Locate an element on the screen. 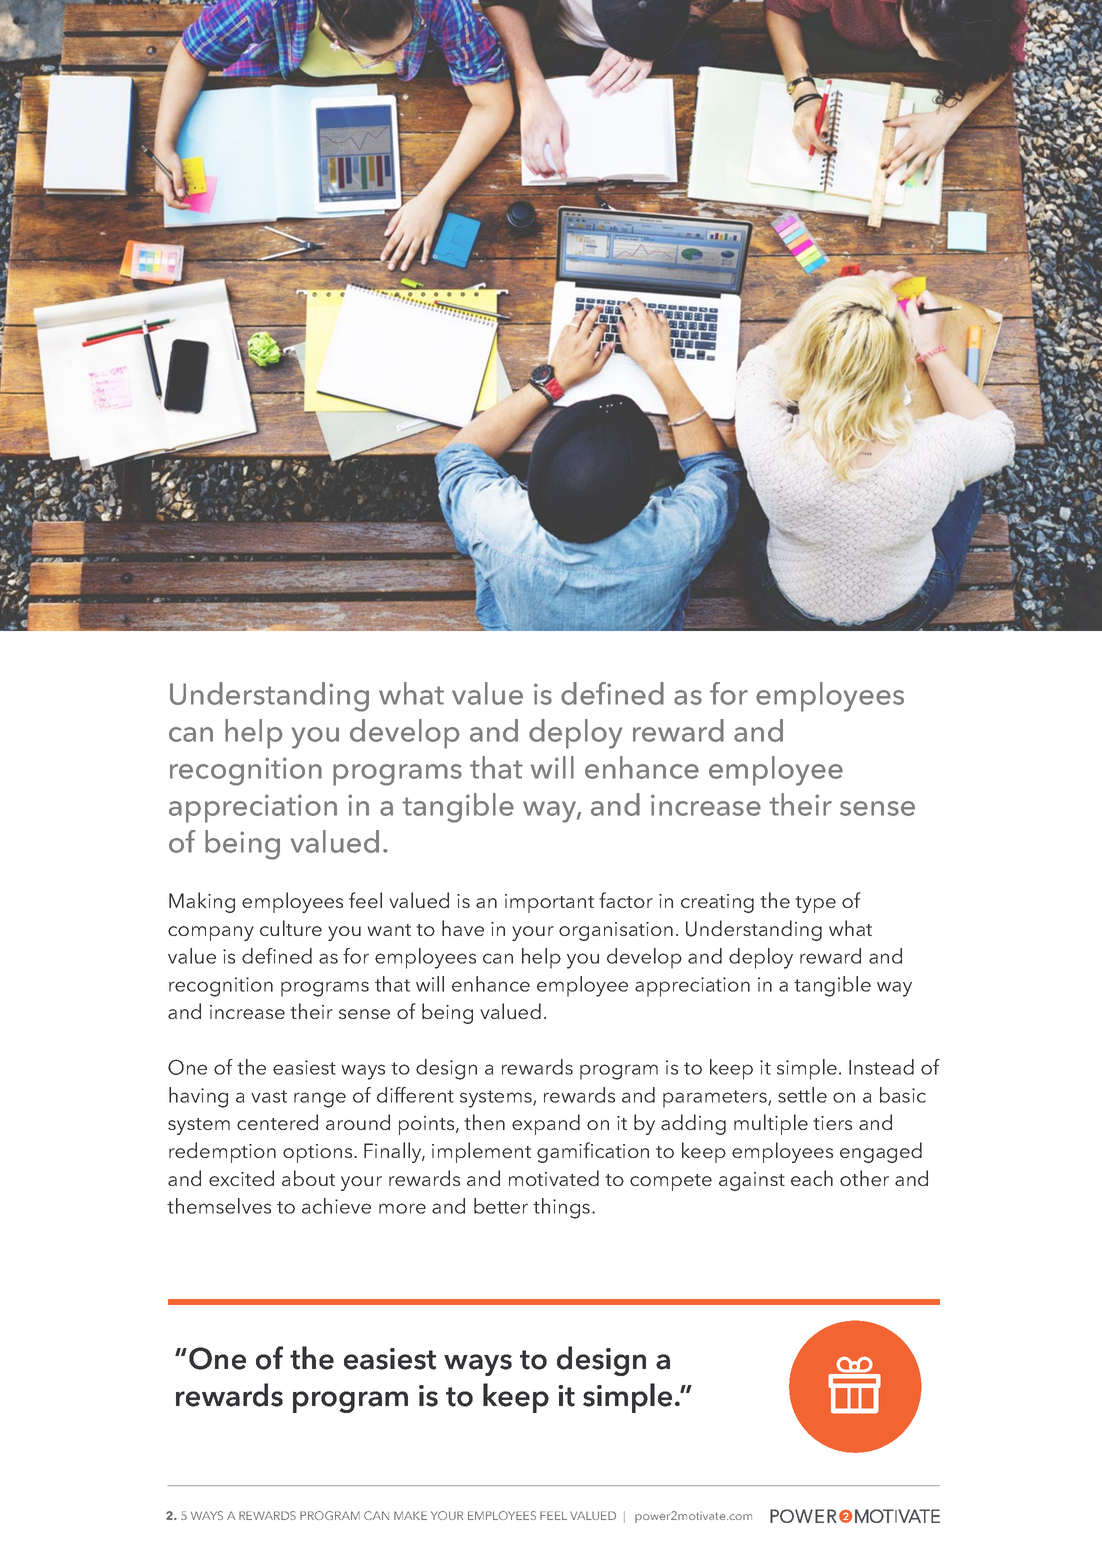 The image size is (1102, 1558). engaged is located at coordinates (881, 1152).
